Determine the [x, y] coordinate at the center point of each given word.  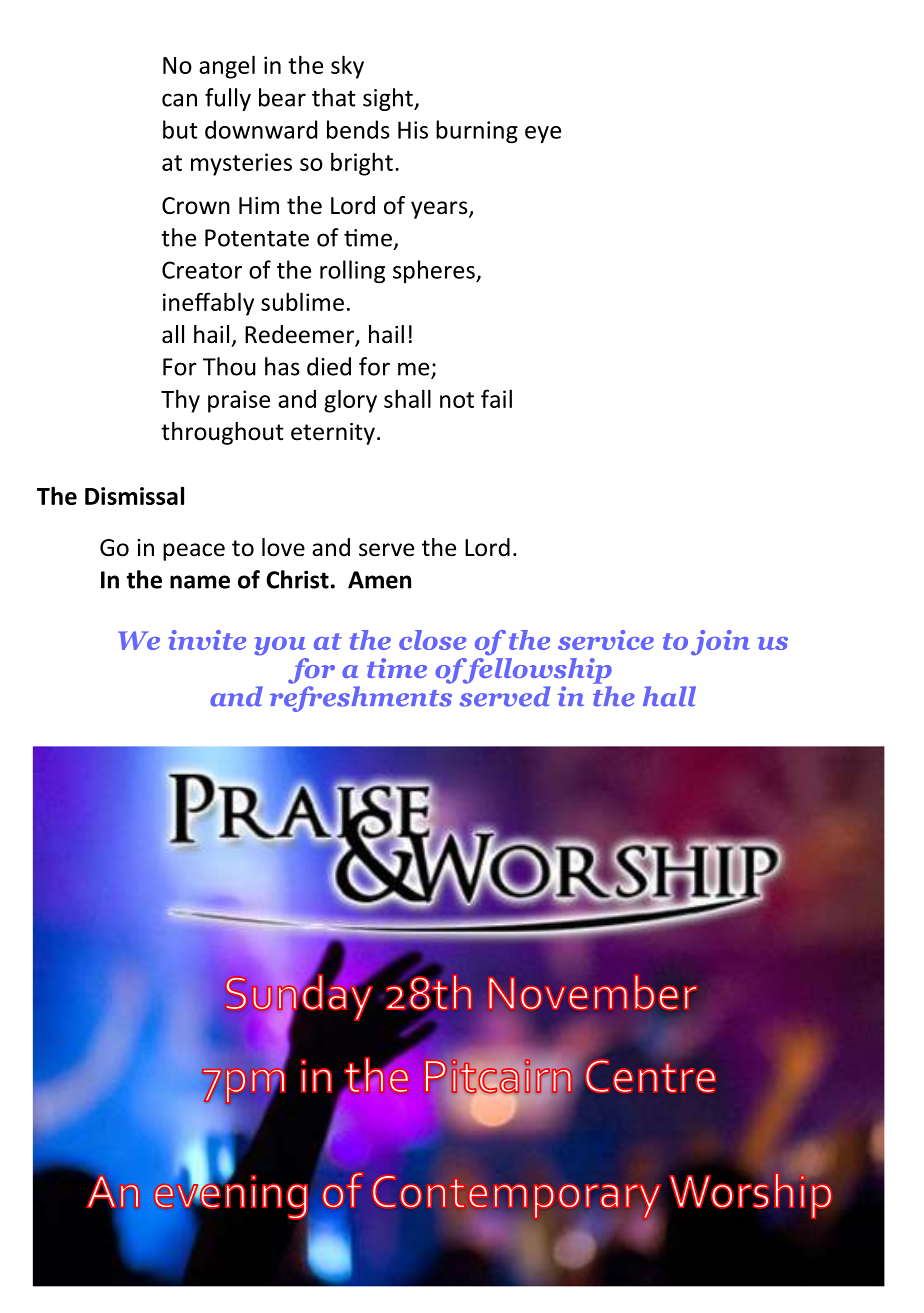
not [457, 400]
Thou [229, 366]
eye [543, 134]
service [606, 640]
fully [228, 99]
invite [207, 640]
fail [496, 398]
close [432, 640]
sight [389, 99]
